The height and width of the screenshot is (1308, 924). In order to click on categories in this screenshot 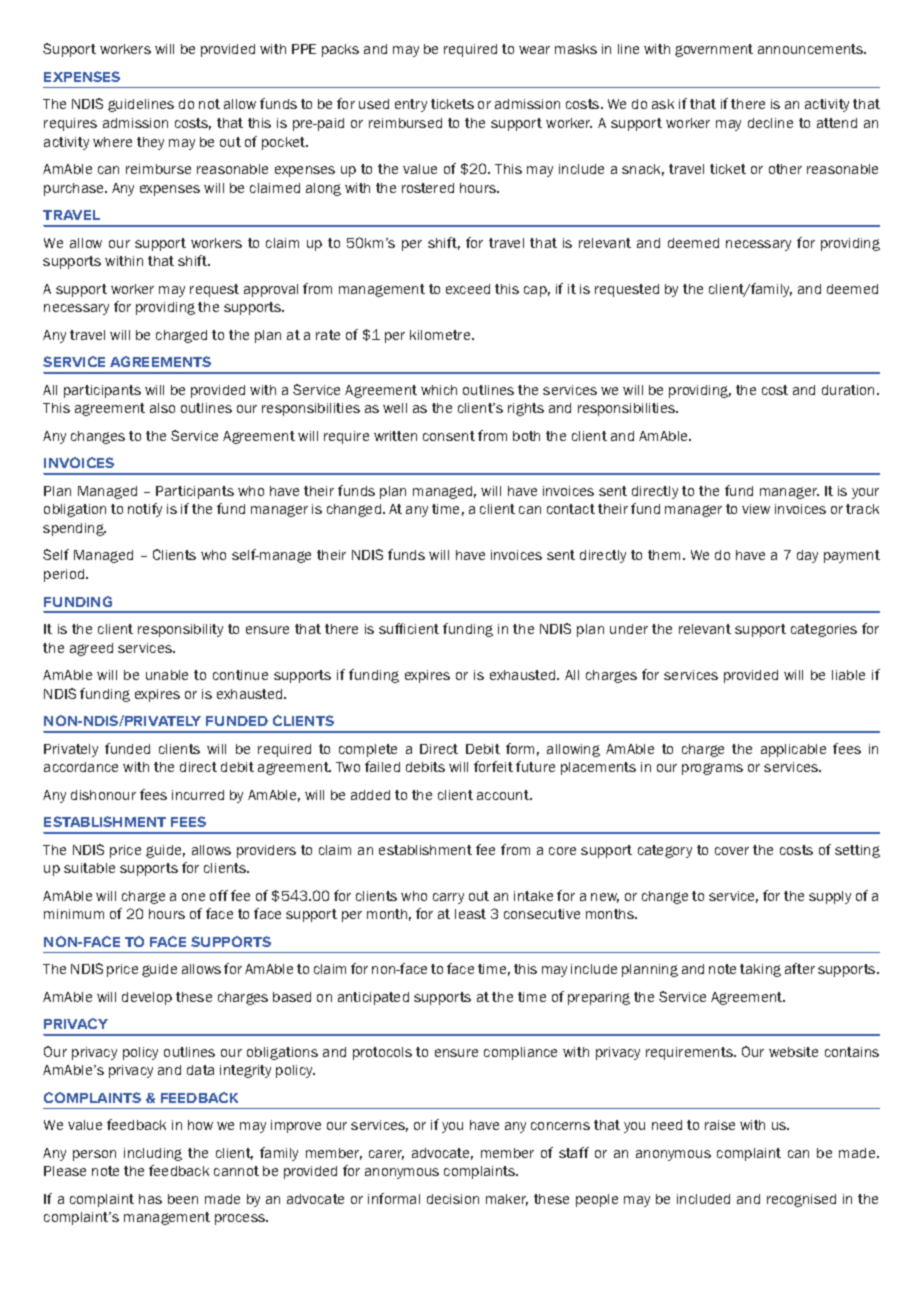, I will do `click(824, 630)`.
